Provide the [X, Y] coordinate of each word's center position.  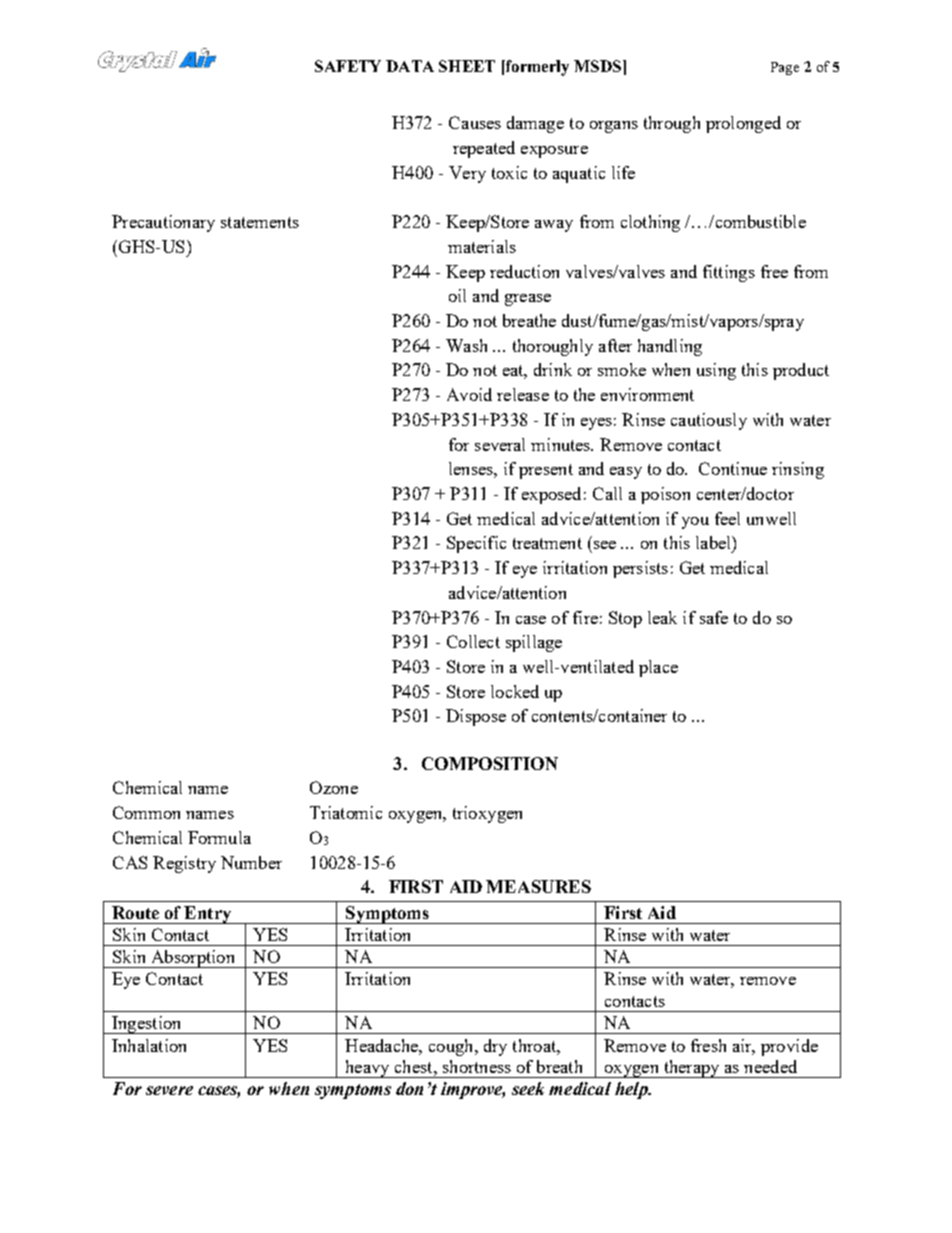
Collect [473, 641]
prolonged [743, 124]
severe [169, 1090]
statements [260, 222]
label [714, 542]
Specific [476, 544]
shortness [477, 1066]
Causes [475, 122]
